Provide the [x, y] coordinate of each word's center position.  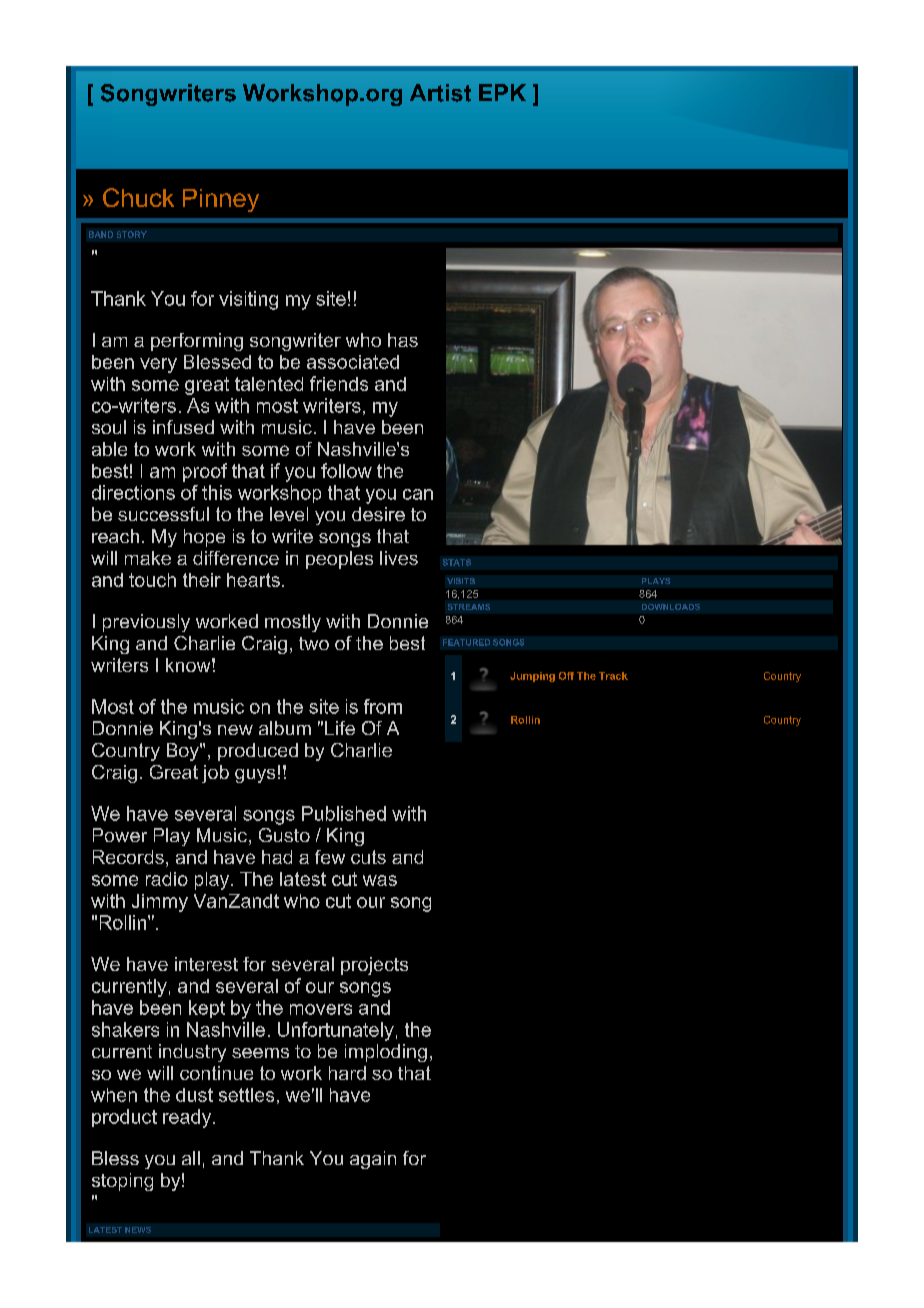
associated [353, 362]
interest [206, 964]
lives [399, 558]
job [215, 774]
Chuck [138, 197]
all [191, 1158]
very [158, 365]
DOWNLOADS [671, 607]
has [403, 340]
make [148, 558]
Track [613, 676]
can [418, 494]
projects [374, 966]
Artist [440, 93]
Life [340, 728]
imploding [386, 1053]
